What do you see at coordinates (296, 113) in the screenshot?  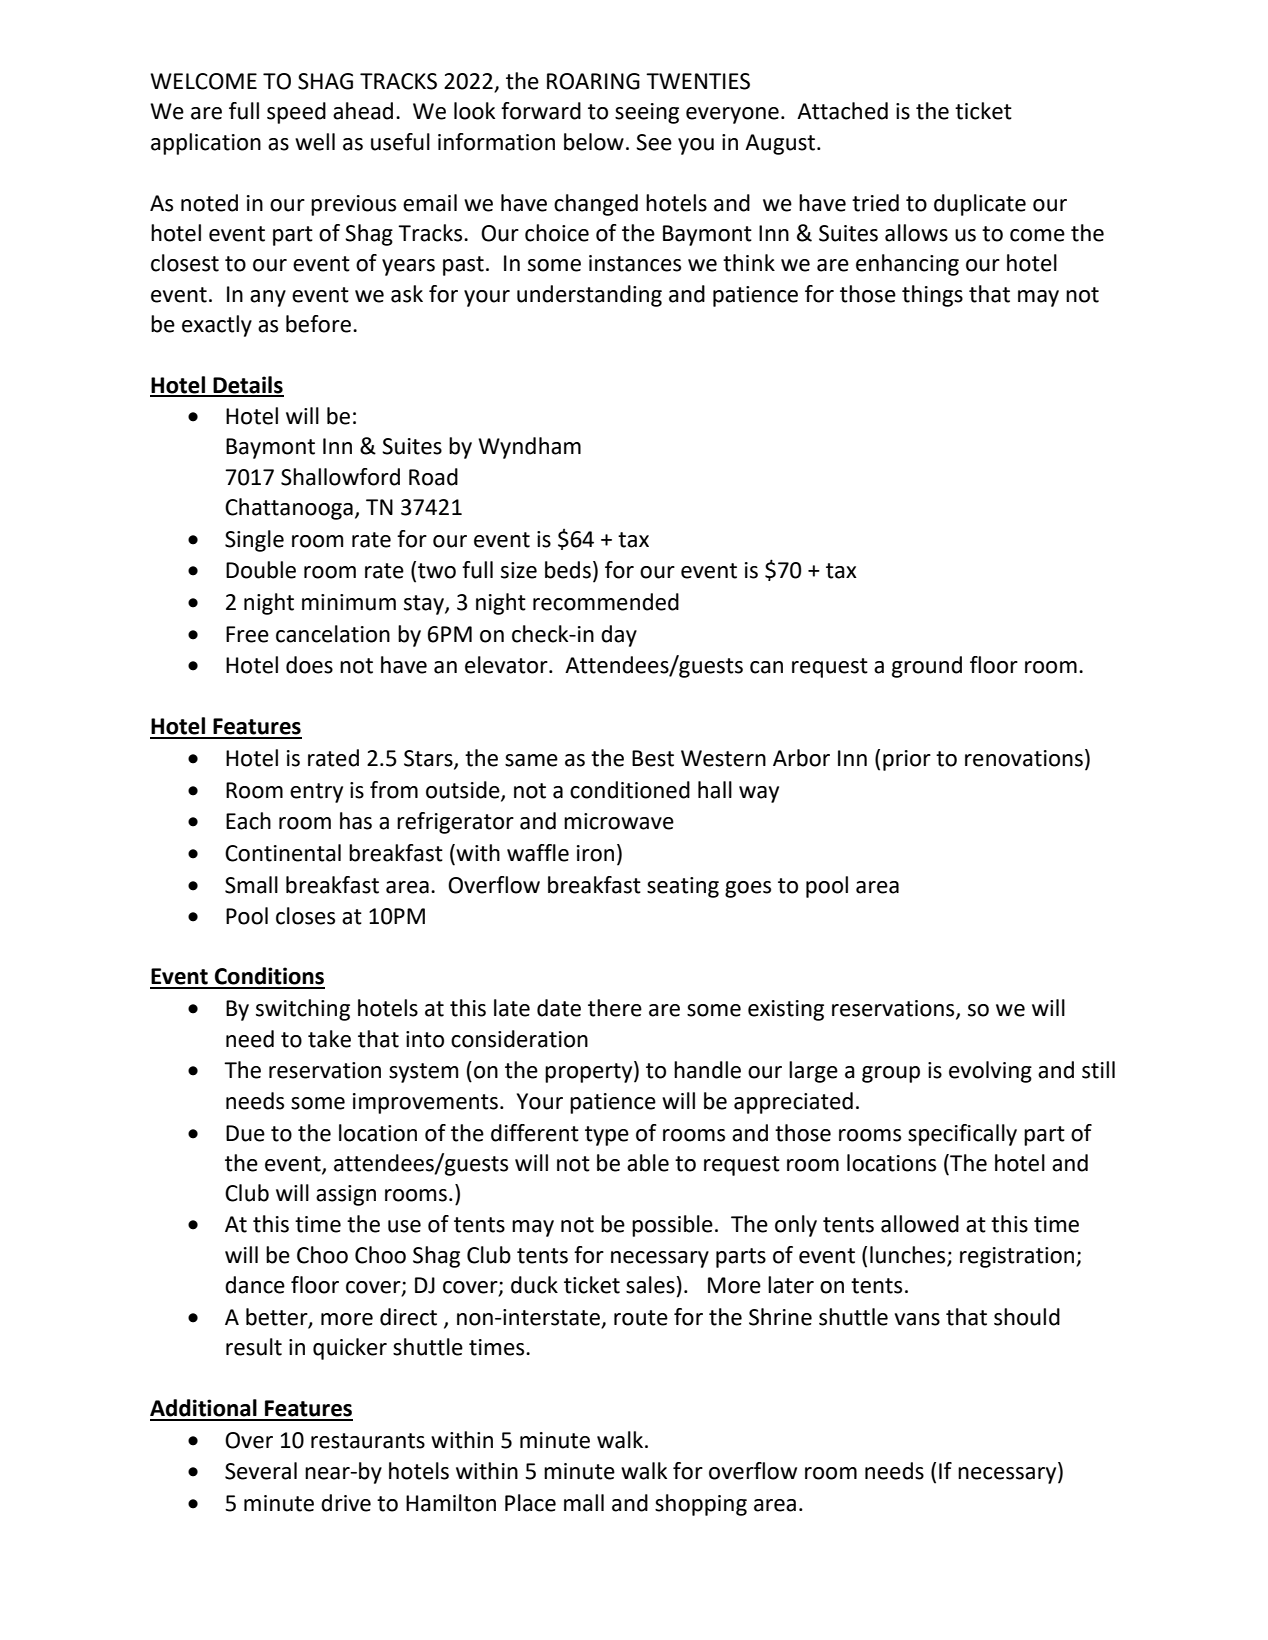 I see `speed` at bounding box center [296, 113].
